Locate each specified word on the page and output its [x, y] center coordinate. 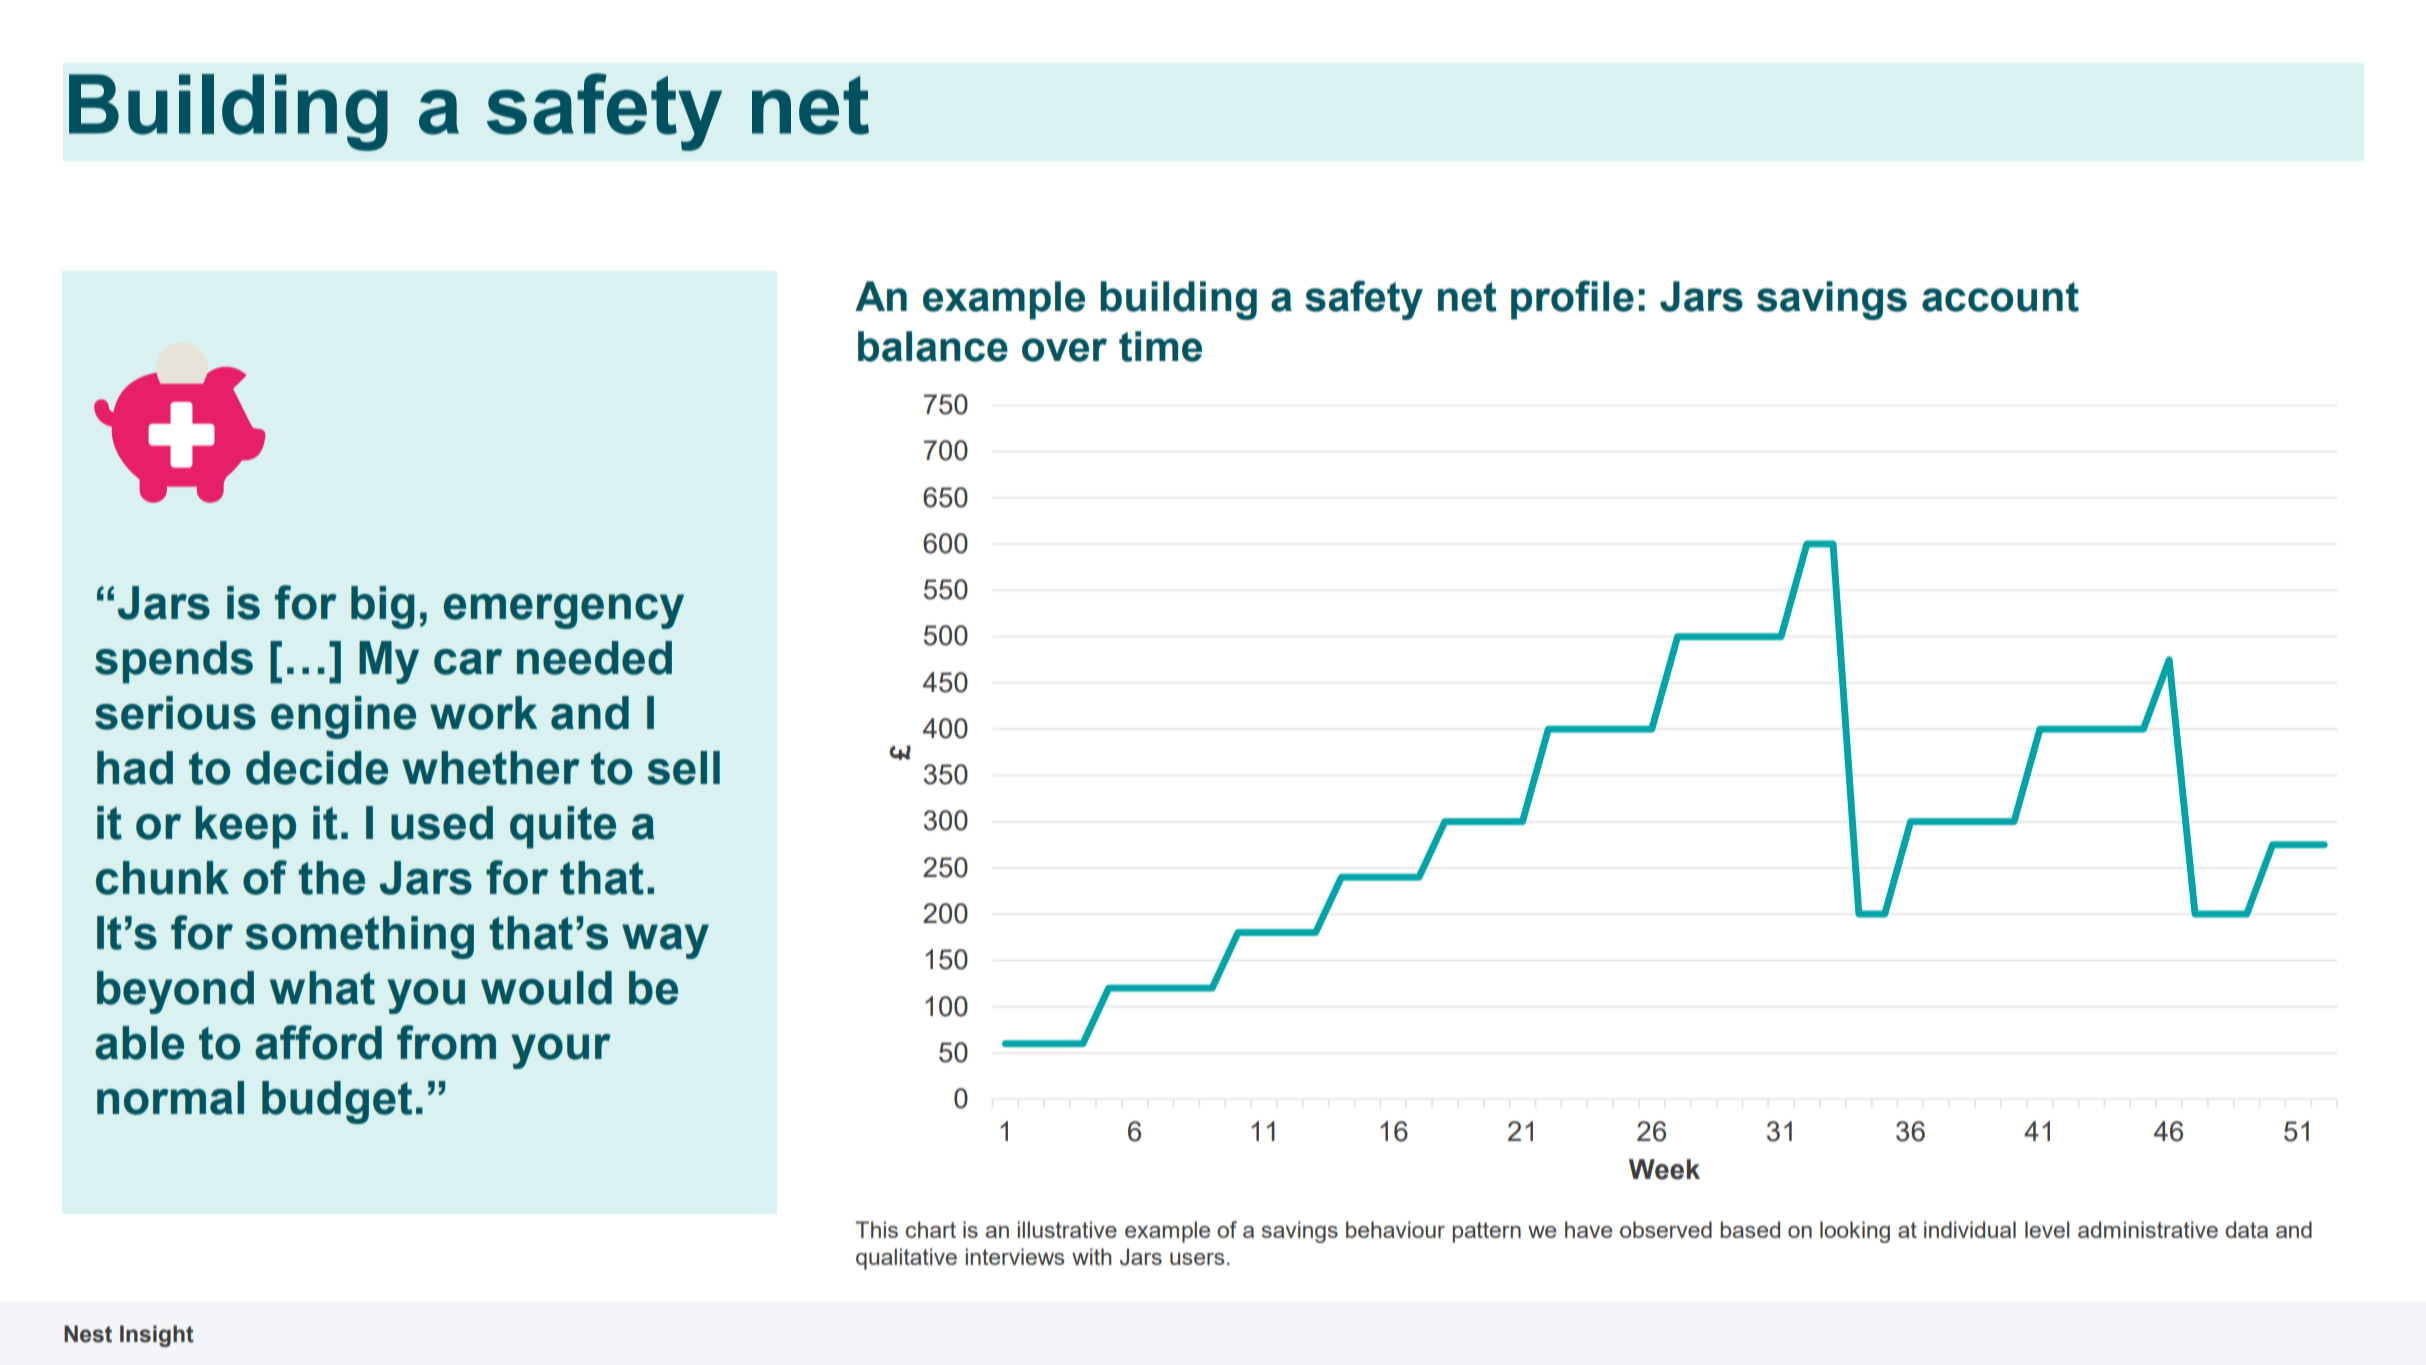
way [665, 941]
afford [318, 1042]
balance [933, 346]
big [382, 607]
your [561, 1051]
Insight [157, 1336]
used [442, 823]
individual [1970, 1229]
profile [1572, 300]
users [1197, 1259]
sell [683, 768]
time [1160, 346]
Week [1664, 1169]
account [2000, 297]
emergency [564, 611]
